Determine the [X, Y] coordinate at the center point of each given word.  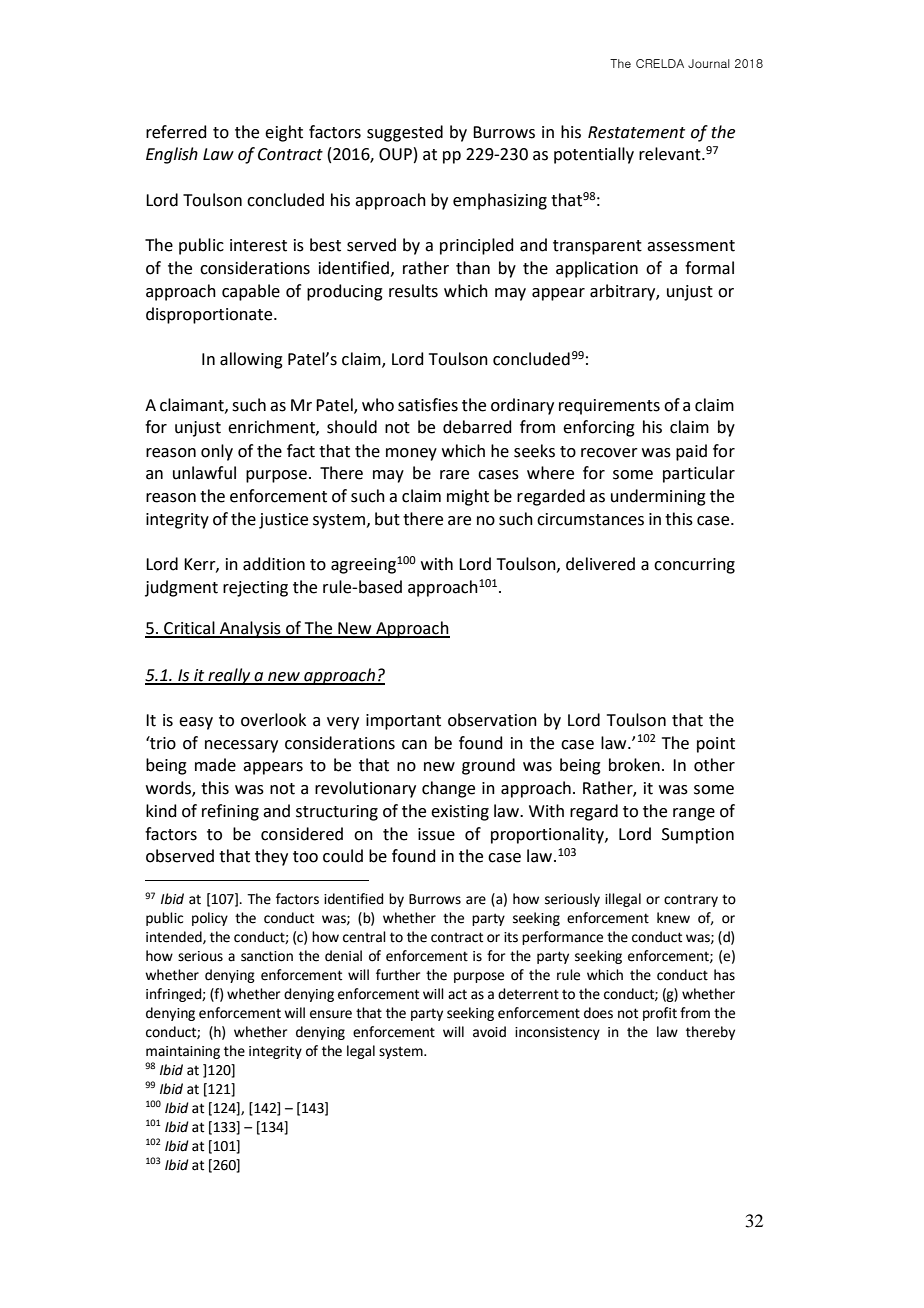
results [413, 291]
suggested [405, 133]
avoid [489, 1032]
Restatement [636, 132]
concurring [694, 566]
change [448, 789]
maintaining [183, 1052]
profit [660, 1014]
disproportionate [210, 315]
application [597, 269]
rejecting [255, 589]
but [387, 519]
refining [230, 812]
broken [634, 765]
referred [176, 132]
